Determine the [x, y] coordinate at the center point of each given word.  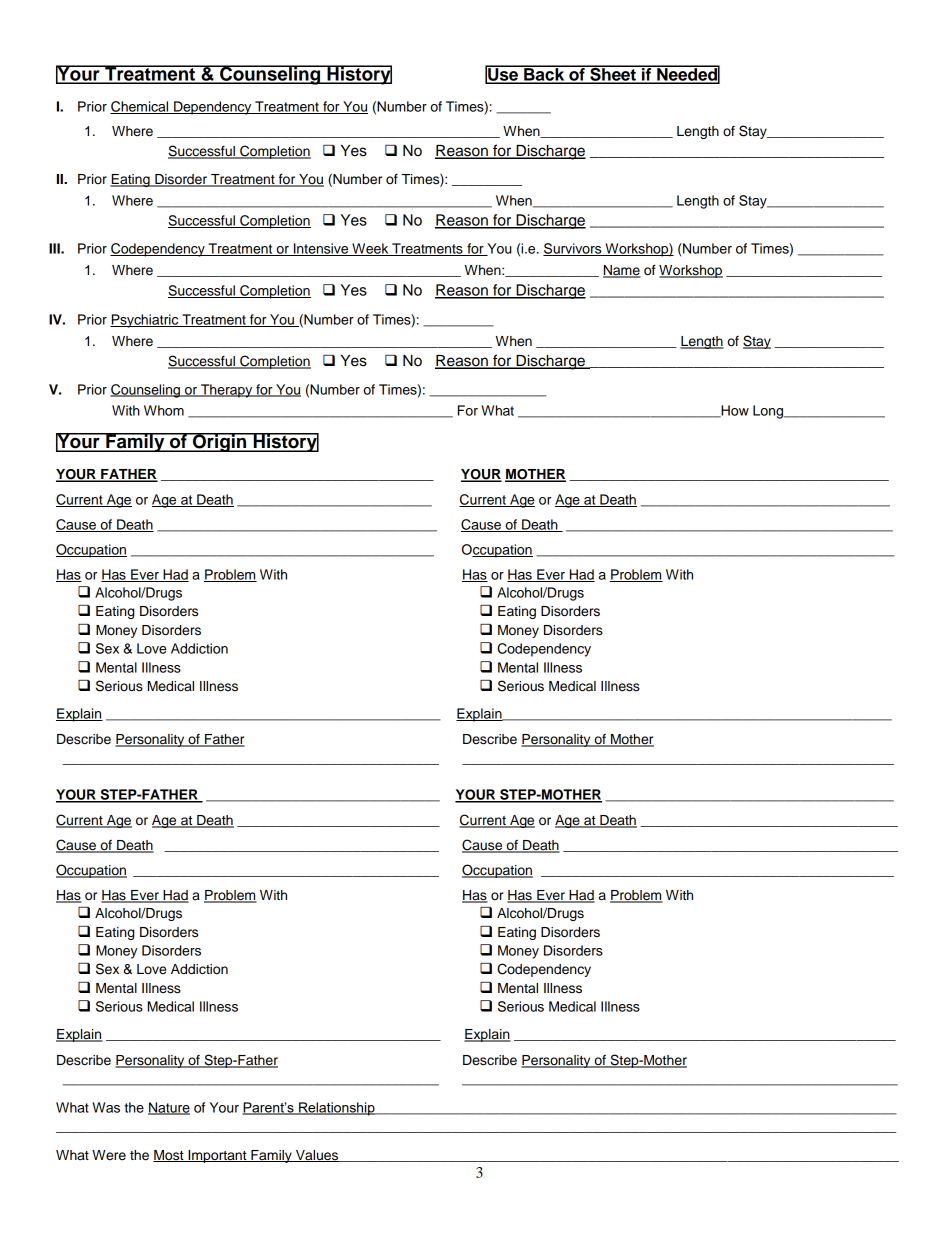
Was [106, 1107]
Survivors [573, 249]
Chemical [140, 107]
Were [109, 1155]
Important [217, 1156]
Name [622, 271]
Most [169, 1156]
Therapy [227, 391]
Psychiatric [145, 321]
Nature [169, 1108]
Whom [164, 410]
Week [370, 249]
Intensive [321, 249]
